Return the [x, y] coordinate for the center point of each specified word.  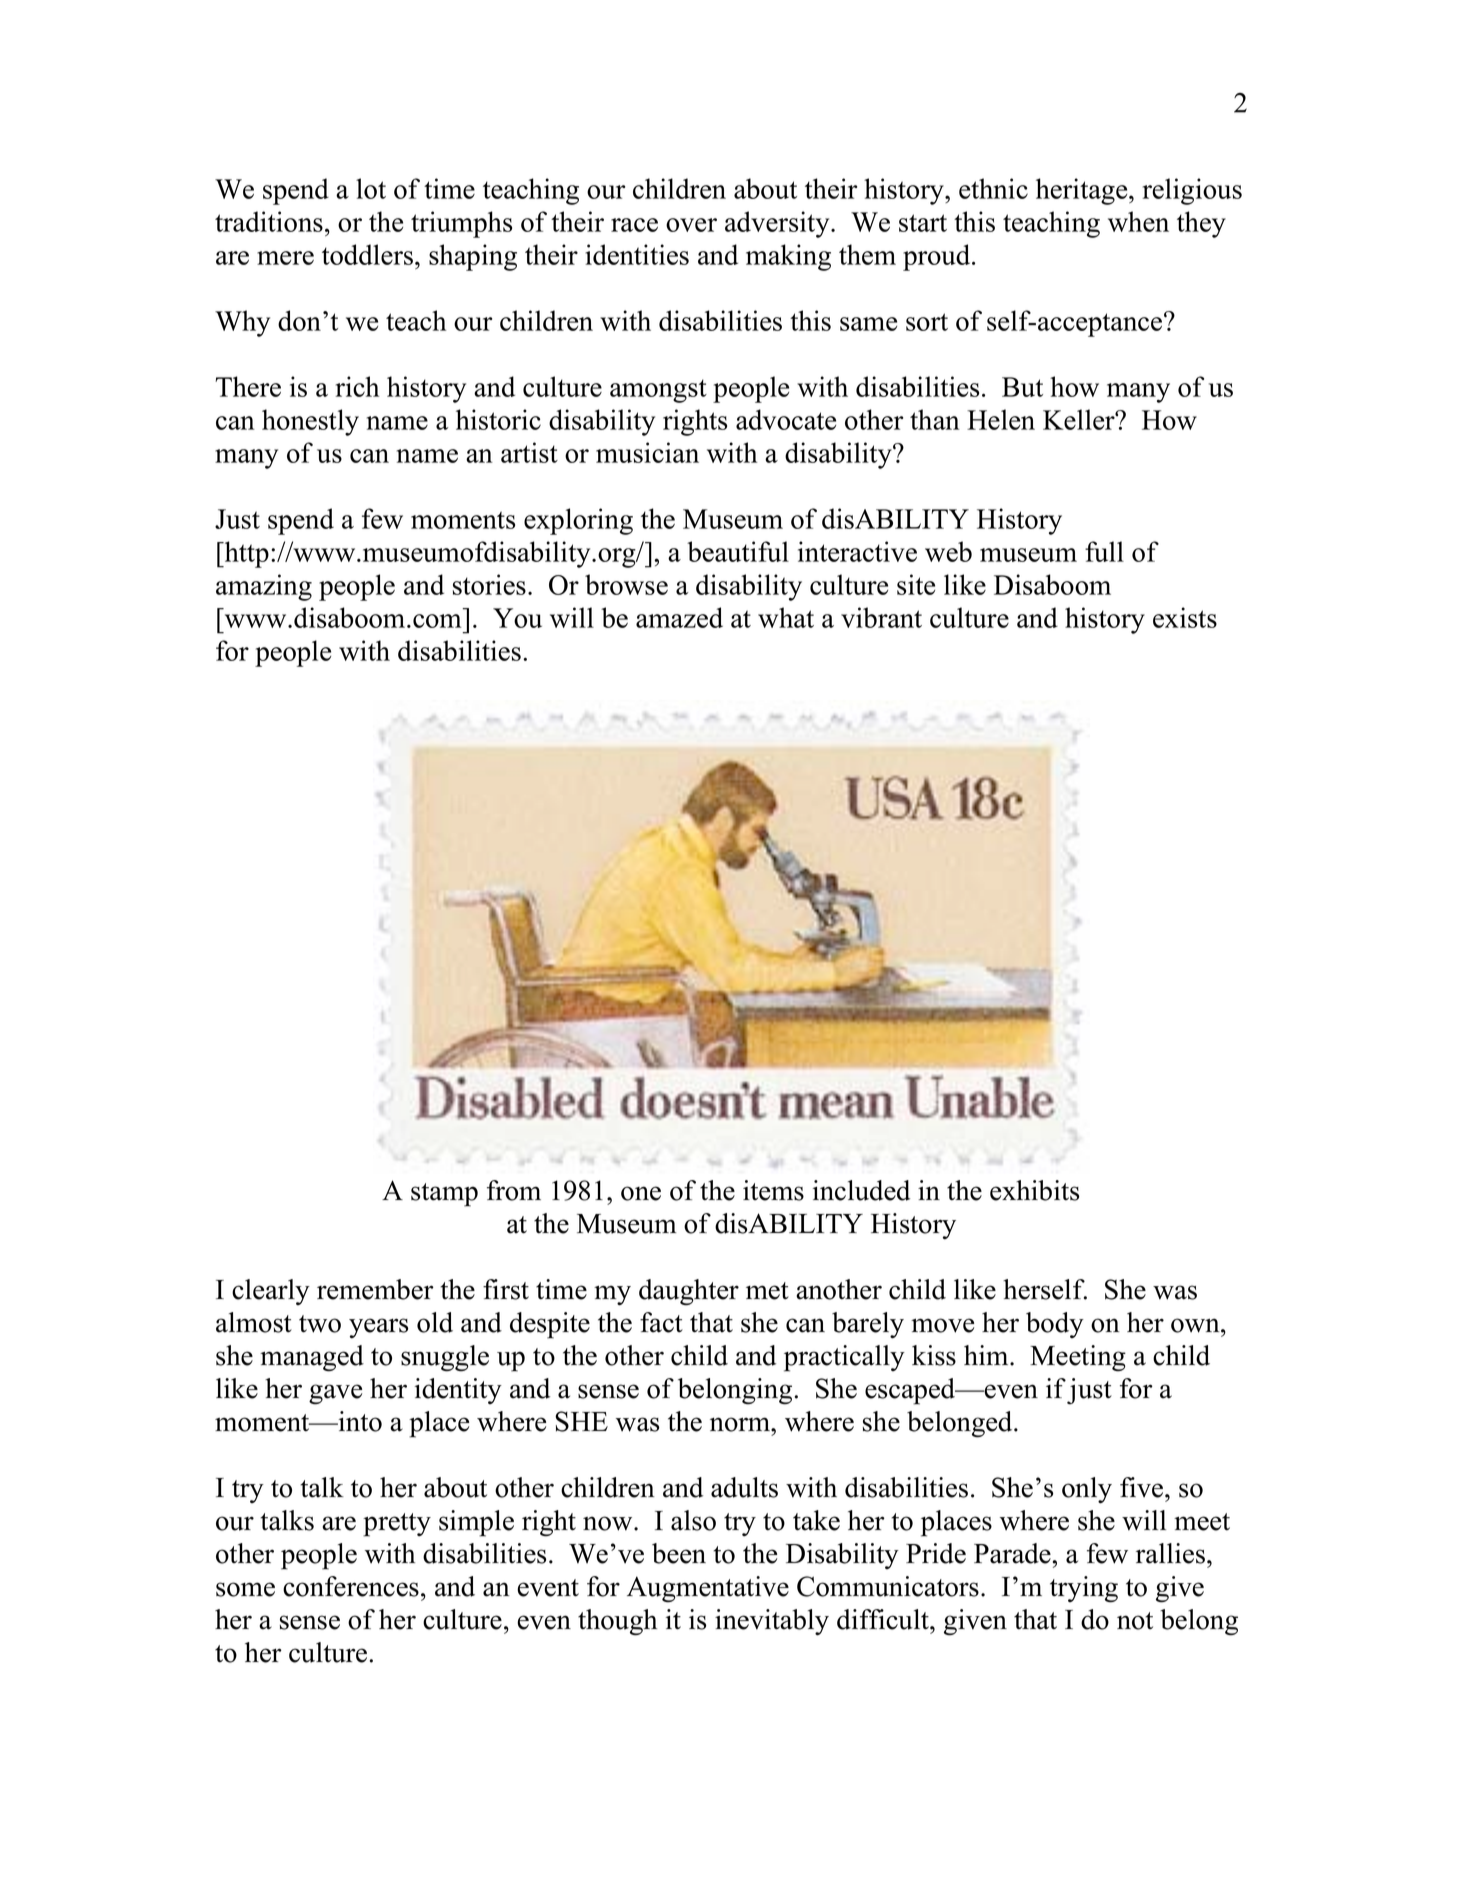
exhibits [1034, 1190]
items [773, 1190]
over [691, 225]
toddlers [367, 254]
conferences [351, 1586]
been [679, 1553]
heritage [1083, 191]
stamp [444, 1195]
